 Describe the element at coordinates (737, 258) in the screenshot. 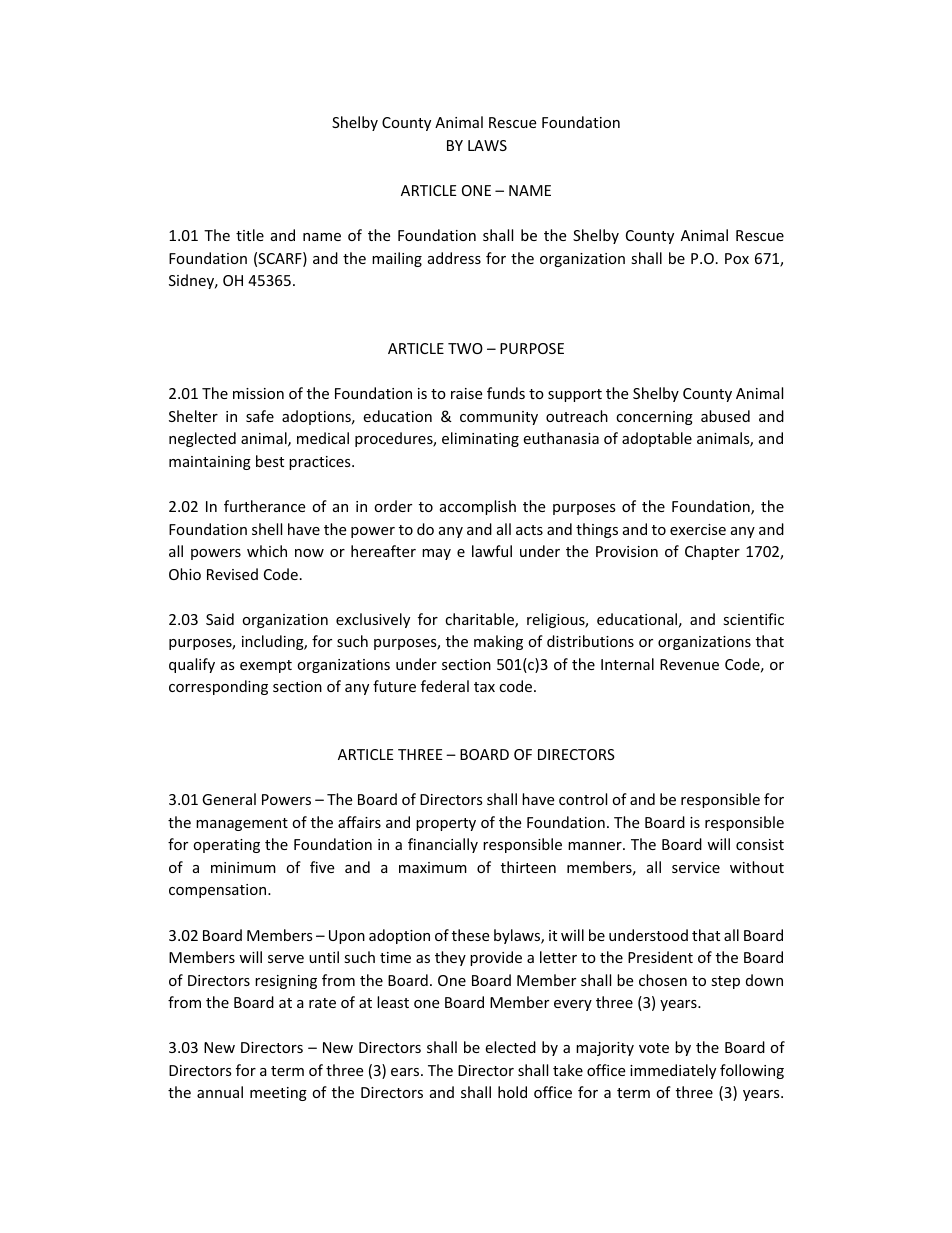

I see `Pox` at that location.
